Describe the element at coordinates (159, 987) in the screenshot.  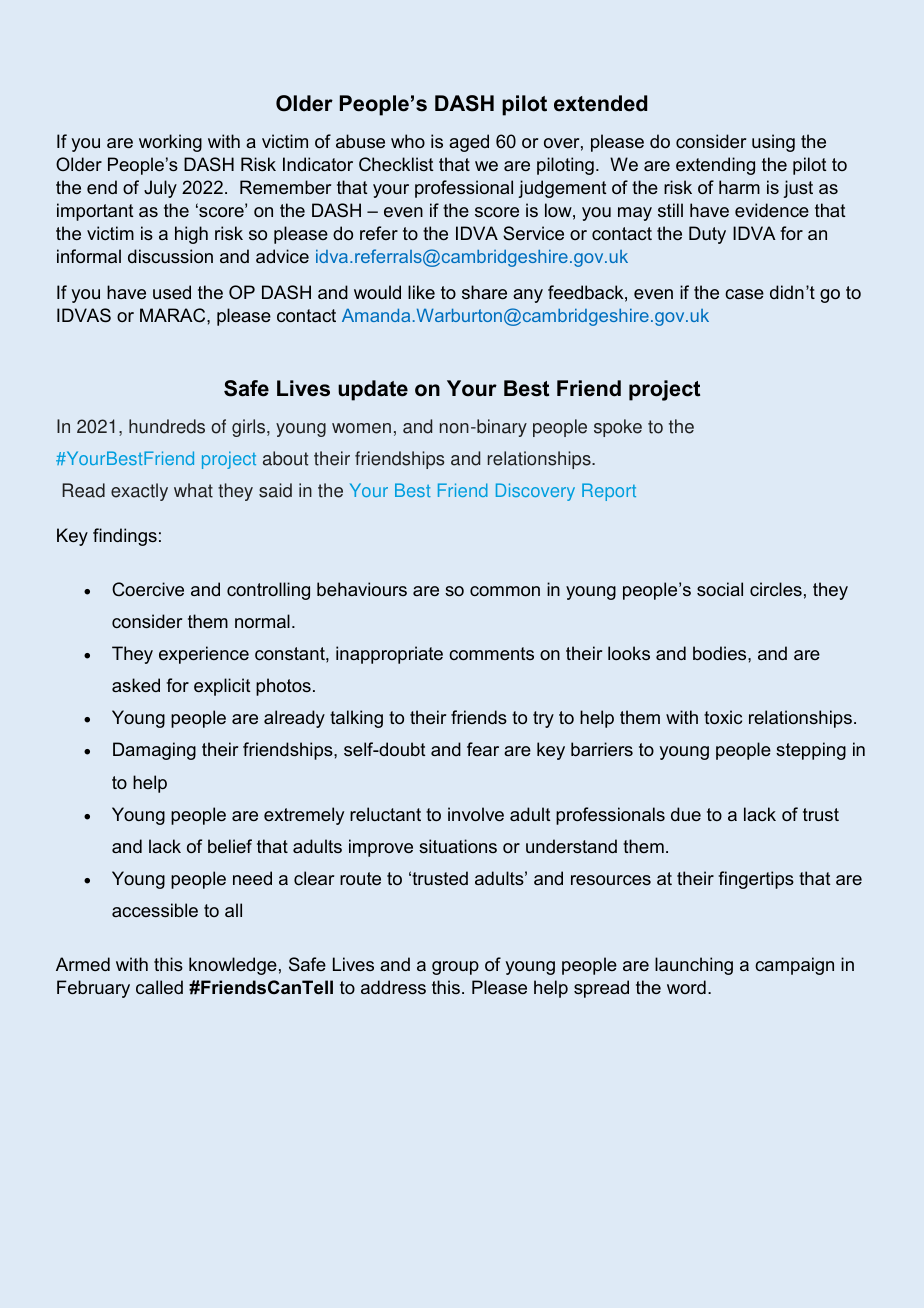
I see `called` at that location.
